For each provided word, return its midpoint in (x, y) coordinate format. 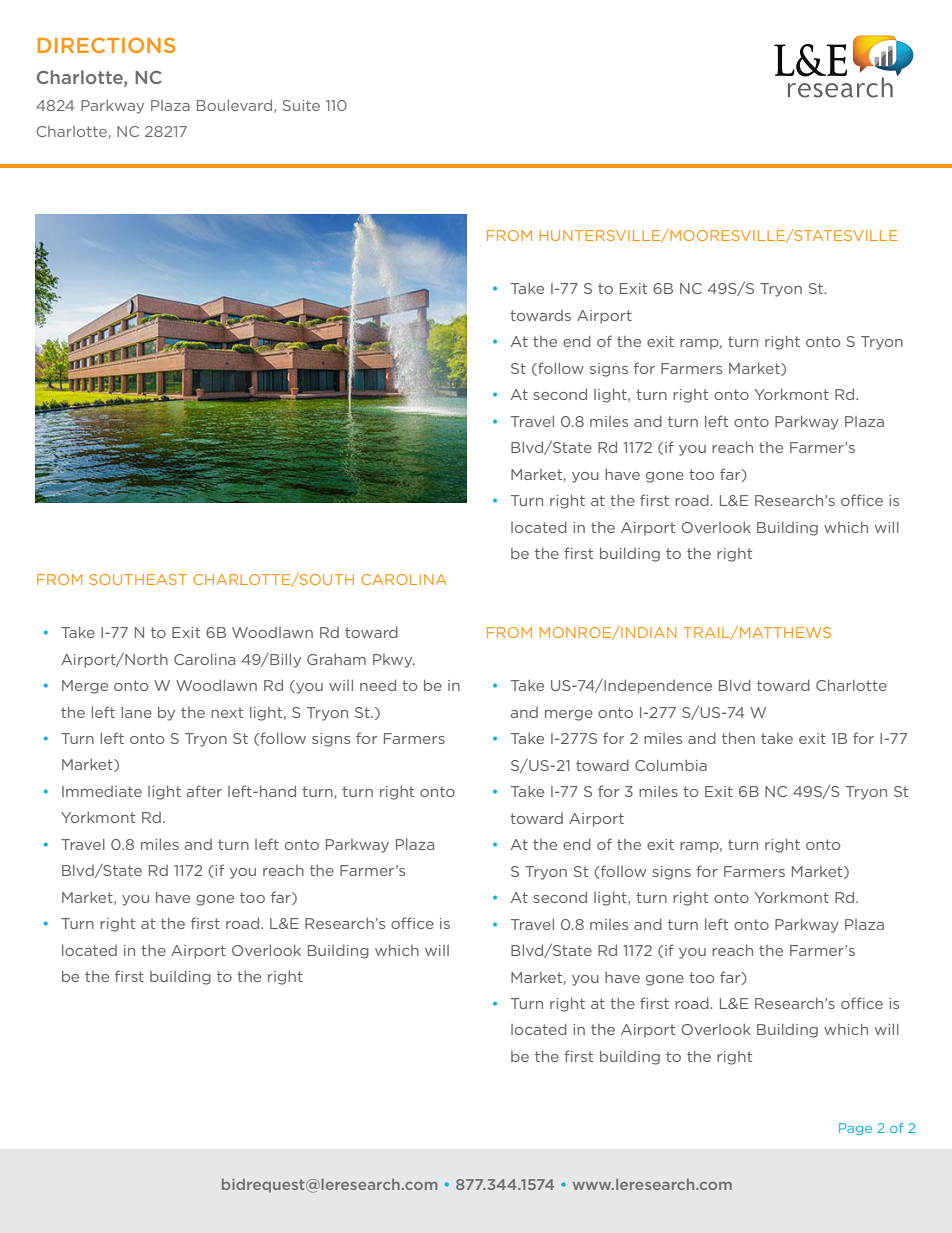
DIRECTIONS (106, 45)
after (204, 791)
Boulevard (236, 106)
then (738, 738)
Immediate (102, 791)
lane (137, 712)
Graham (336, 659)
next (227, 712)
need (378, 685)
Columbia (671, 765)
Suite (301, 105)
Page (855, 1129)
